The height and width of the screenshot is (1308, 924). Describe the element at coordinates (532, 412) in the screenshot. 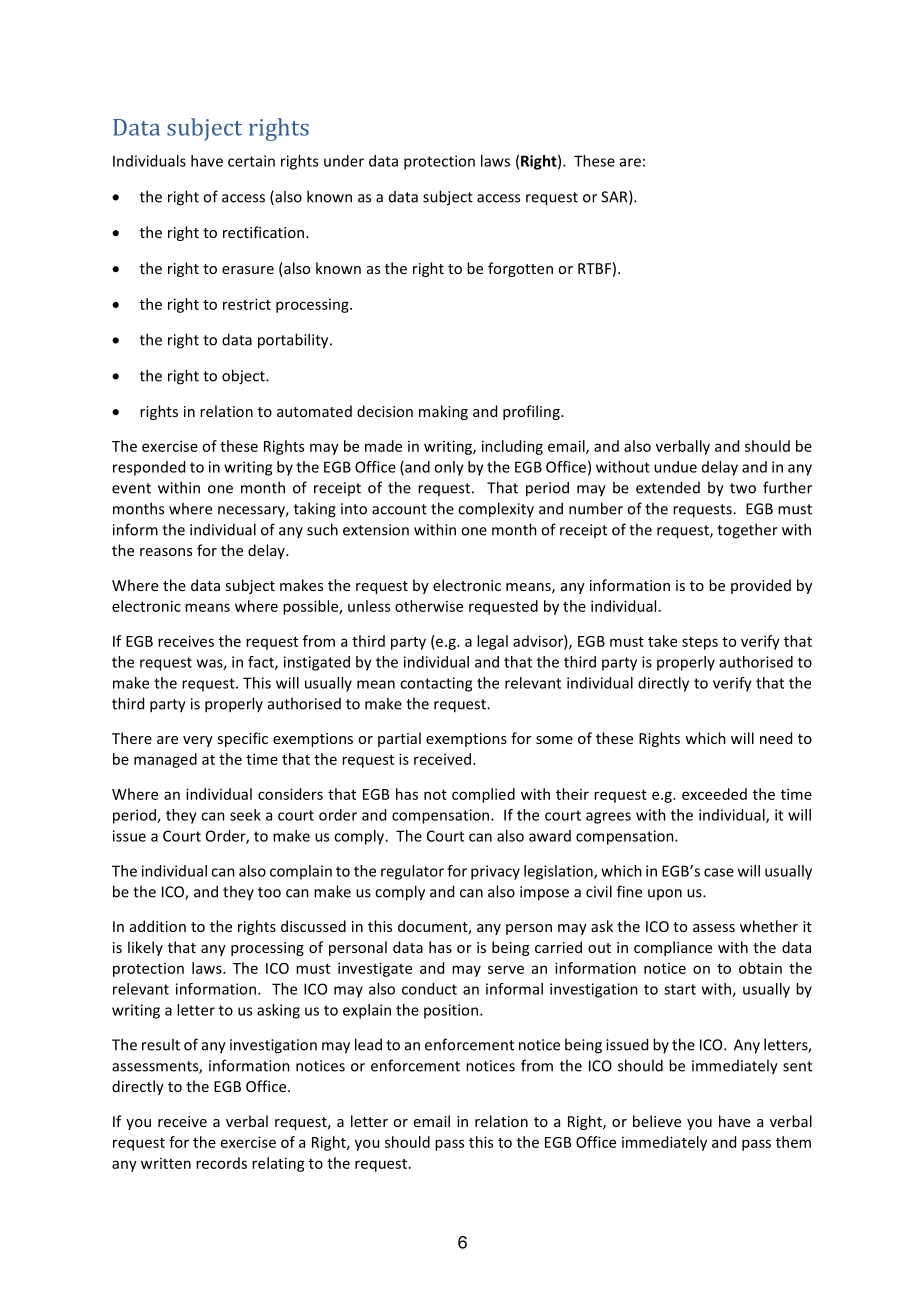

I see `profiling` at that location.
